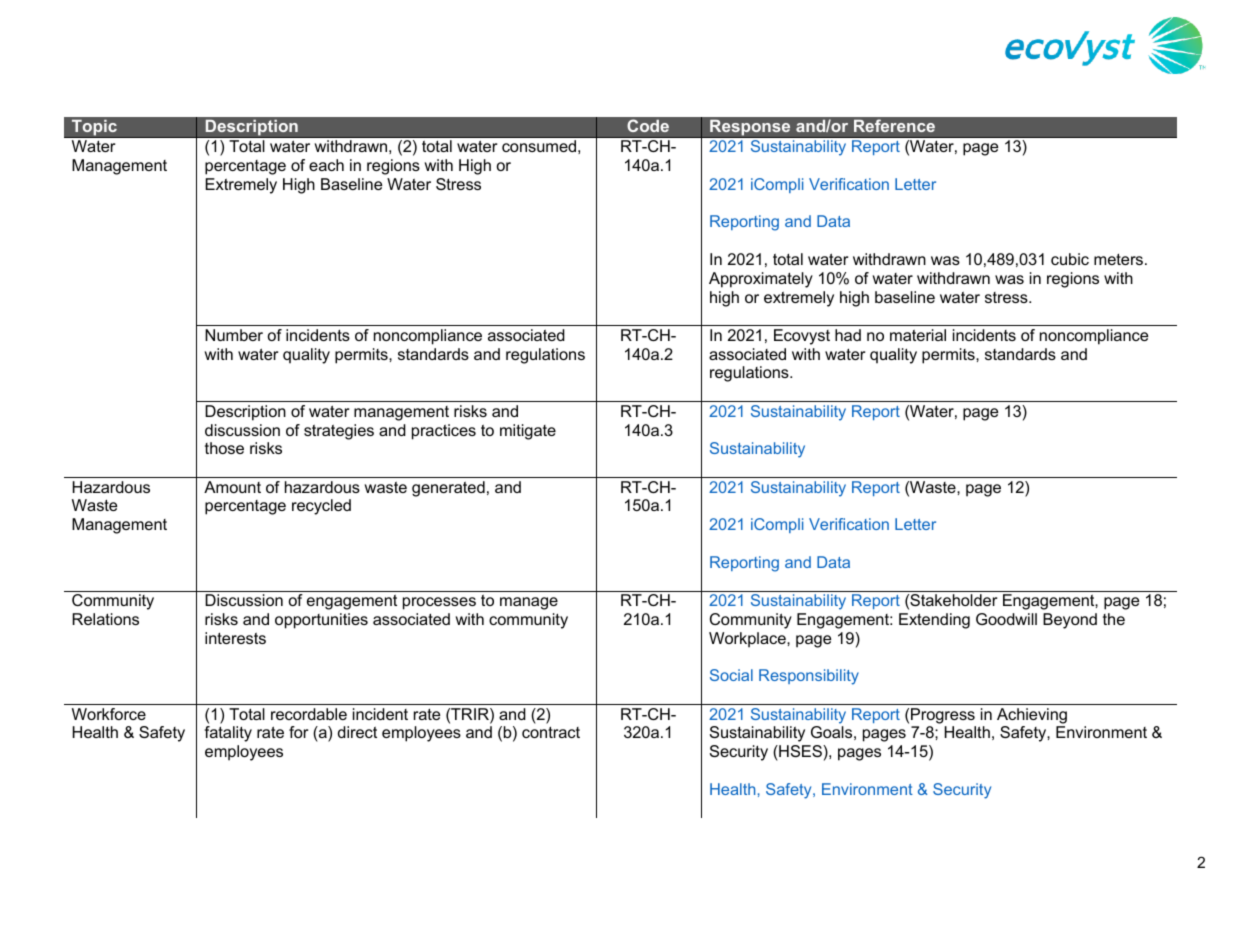 This screenshot has height=952, width=1233. Describe the element at coordinates (1006, 619) in the screenshot. I see `Goodwill` at that location.
